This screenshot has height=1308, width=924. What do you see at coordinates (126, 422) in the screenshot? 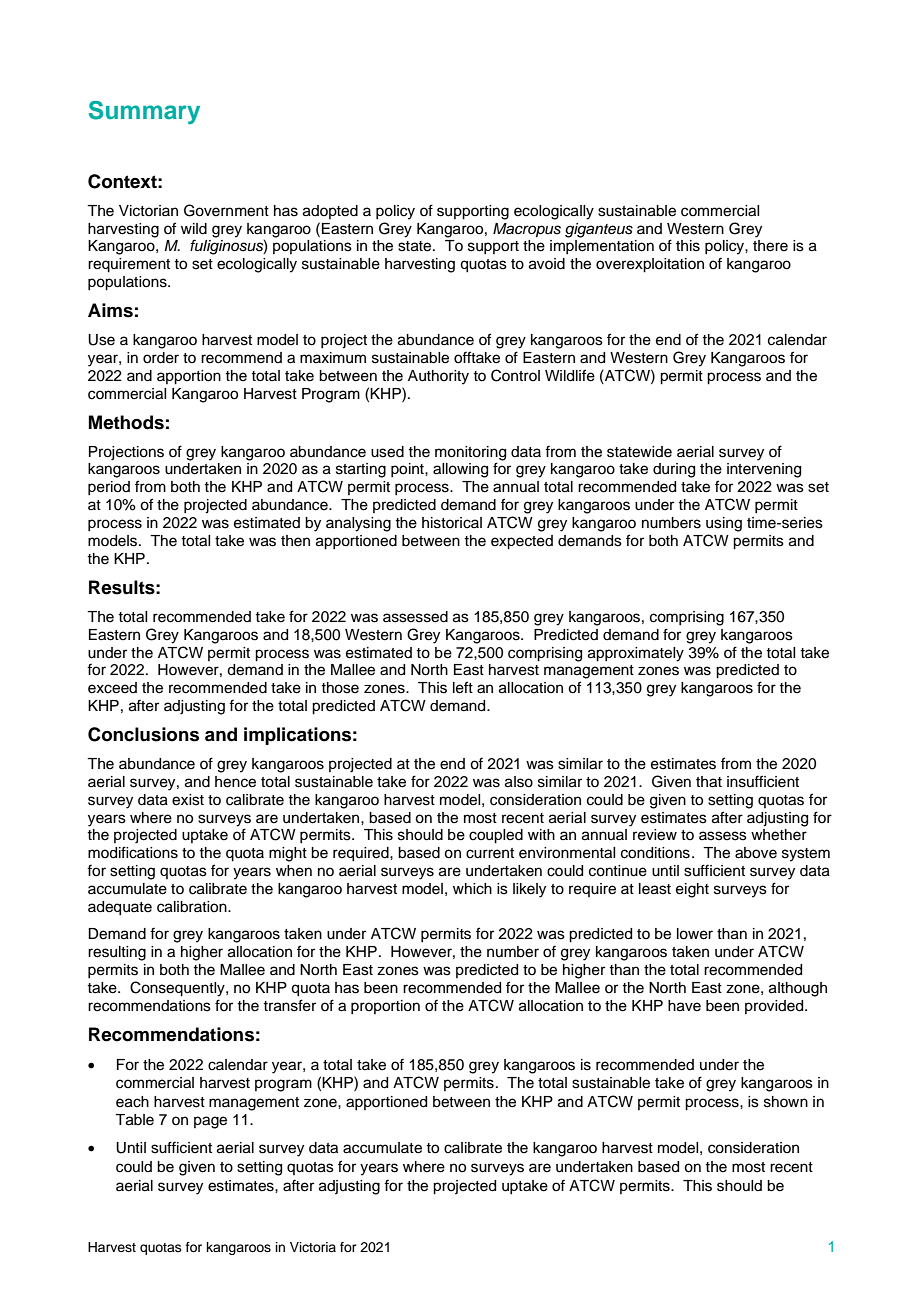
I see `Methods` at bounding box center [126, 422].
